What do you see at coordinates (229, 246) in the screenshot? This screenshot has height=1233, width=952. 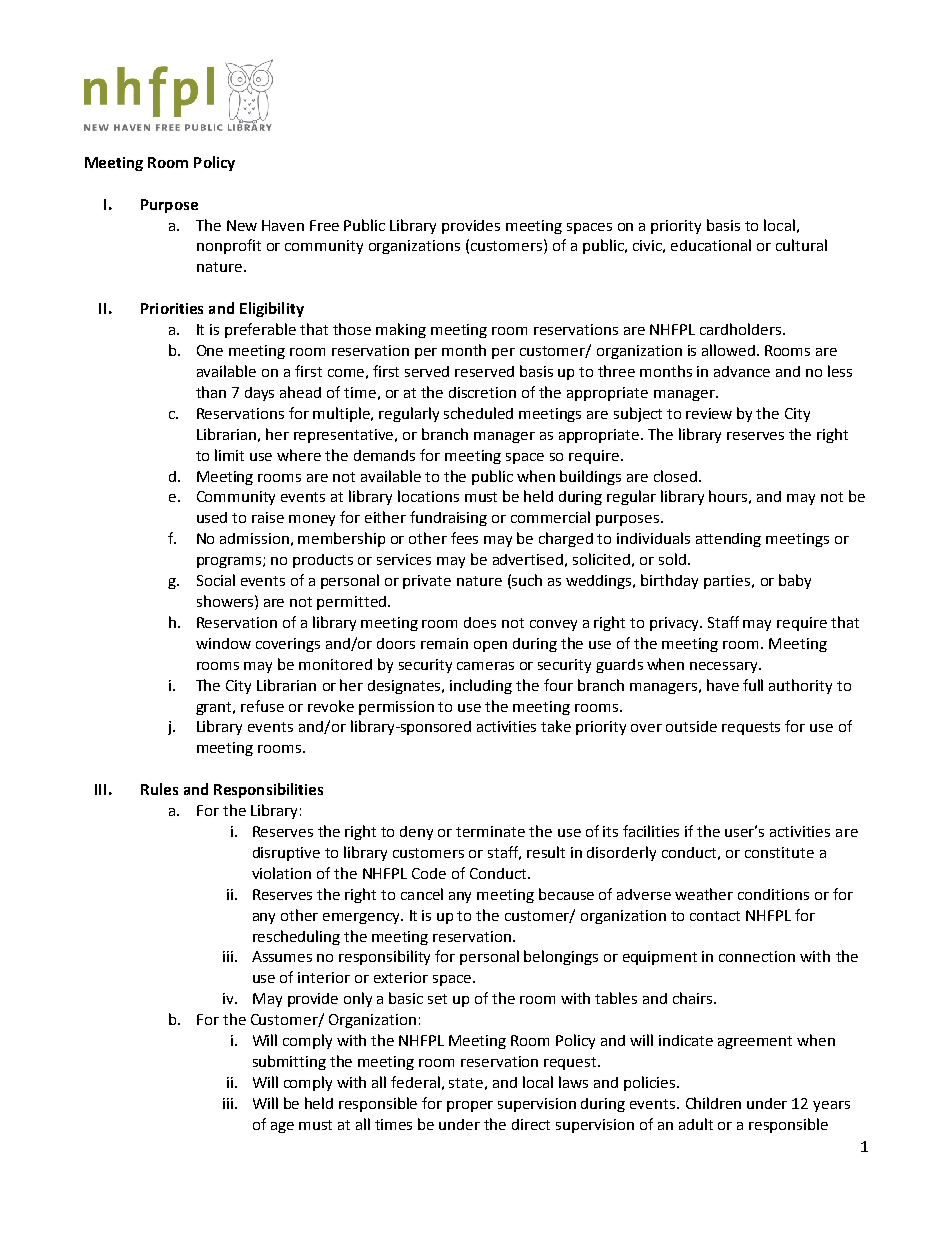 I see `nonprofit` at bounding box center [229, 246].
